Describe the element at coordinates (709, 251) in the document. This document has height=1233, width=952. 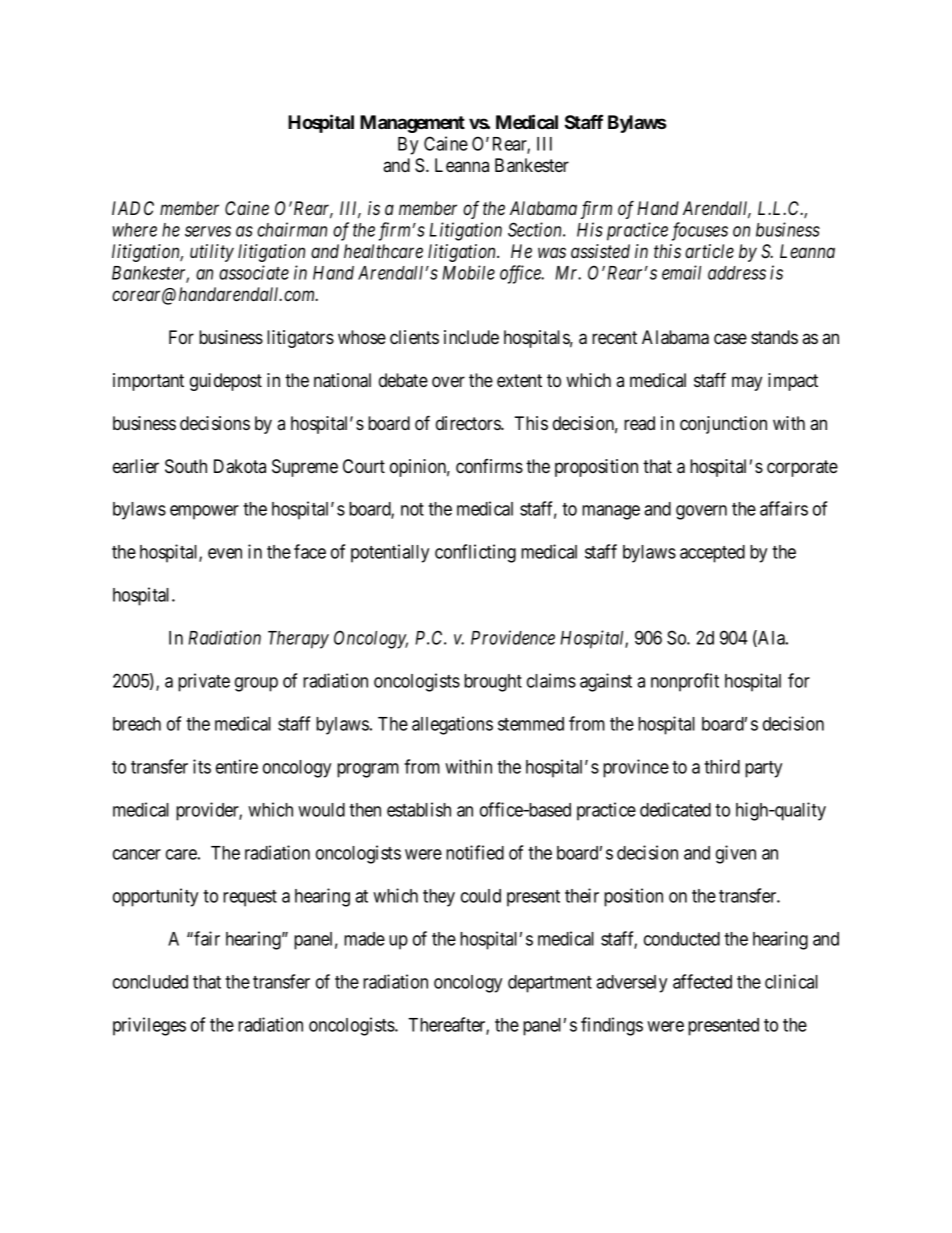
I see `article` at that location.
